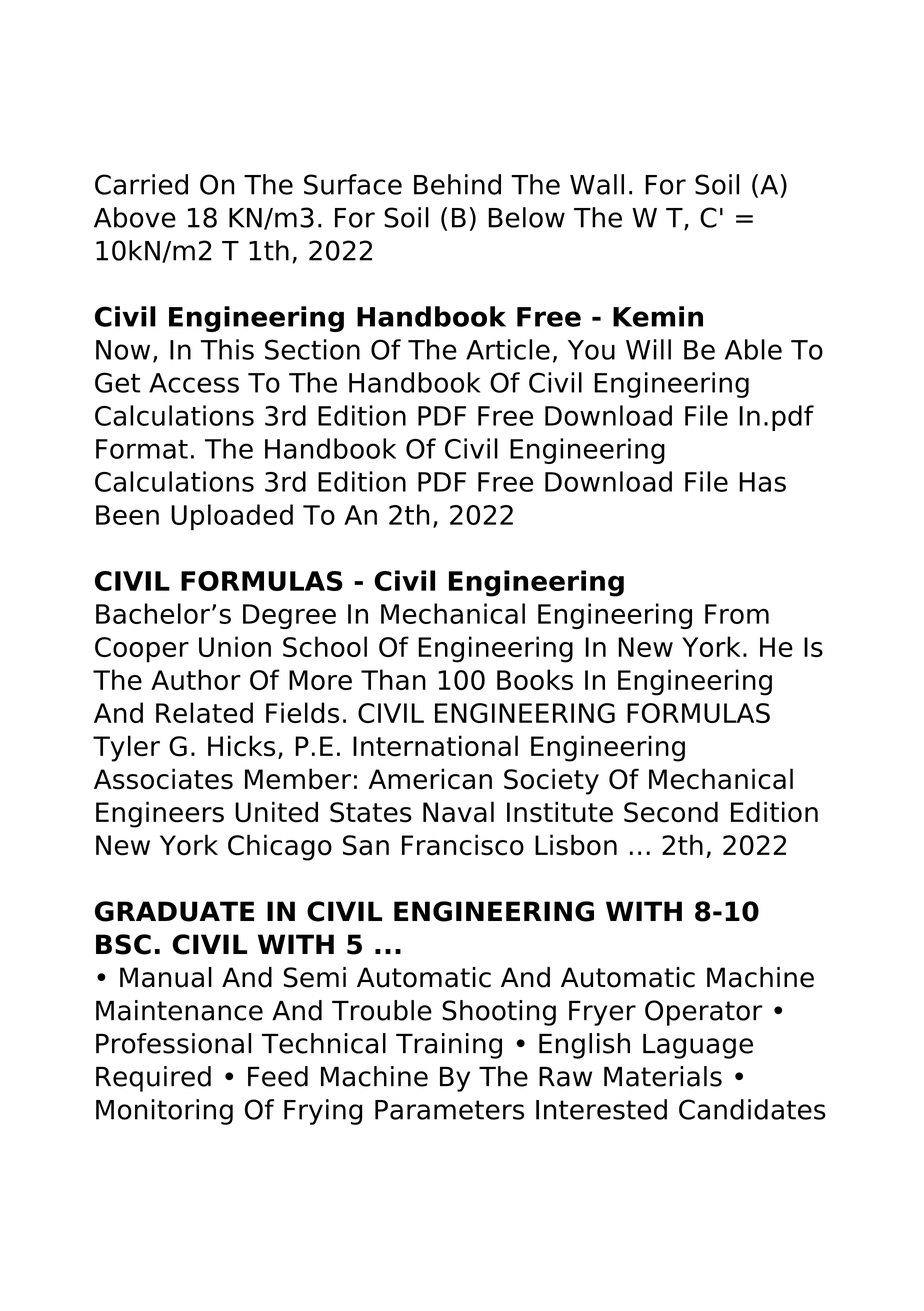  Describe the element at coordinates (135, 217) in the screenshot. I see `Above` at that location.
